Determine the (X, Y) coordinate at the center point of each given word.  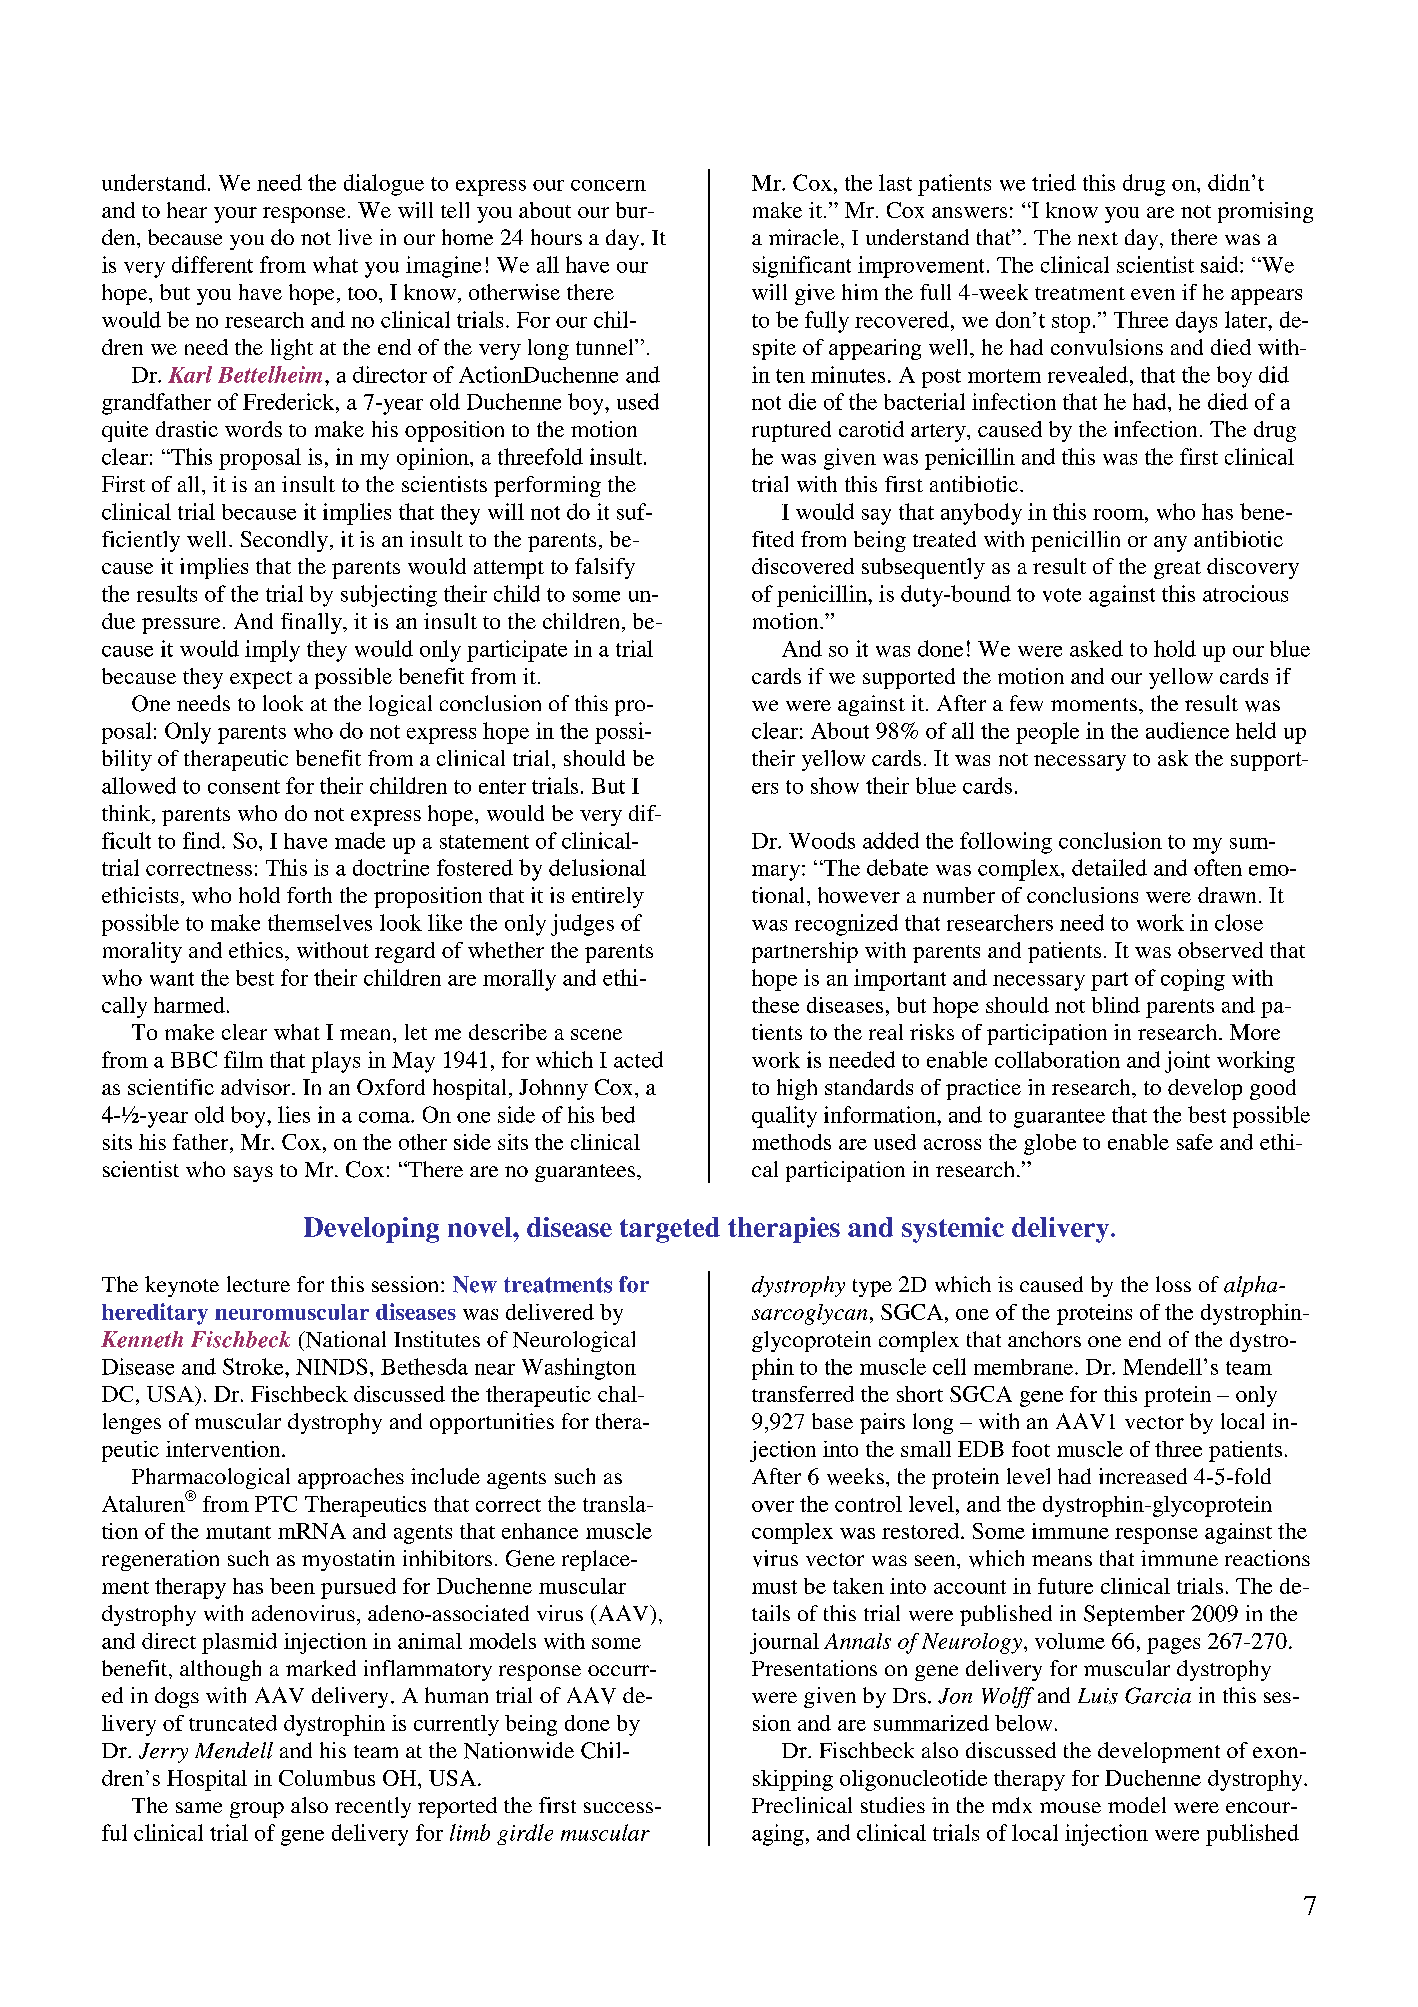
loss (1173, 1284)
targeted (670, 1230)
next (1098, 238)
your (235, 215)
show (835, 785)
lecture (258, 1284)
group (257, 1810)
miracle (804, 237)
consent (244, 787)
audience (1187, 730)
